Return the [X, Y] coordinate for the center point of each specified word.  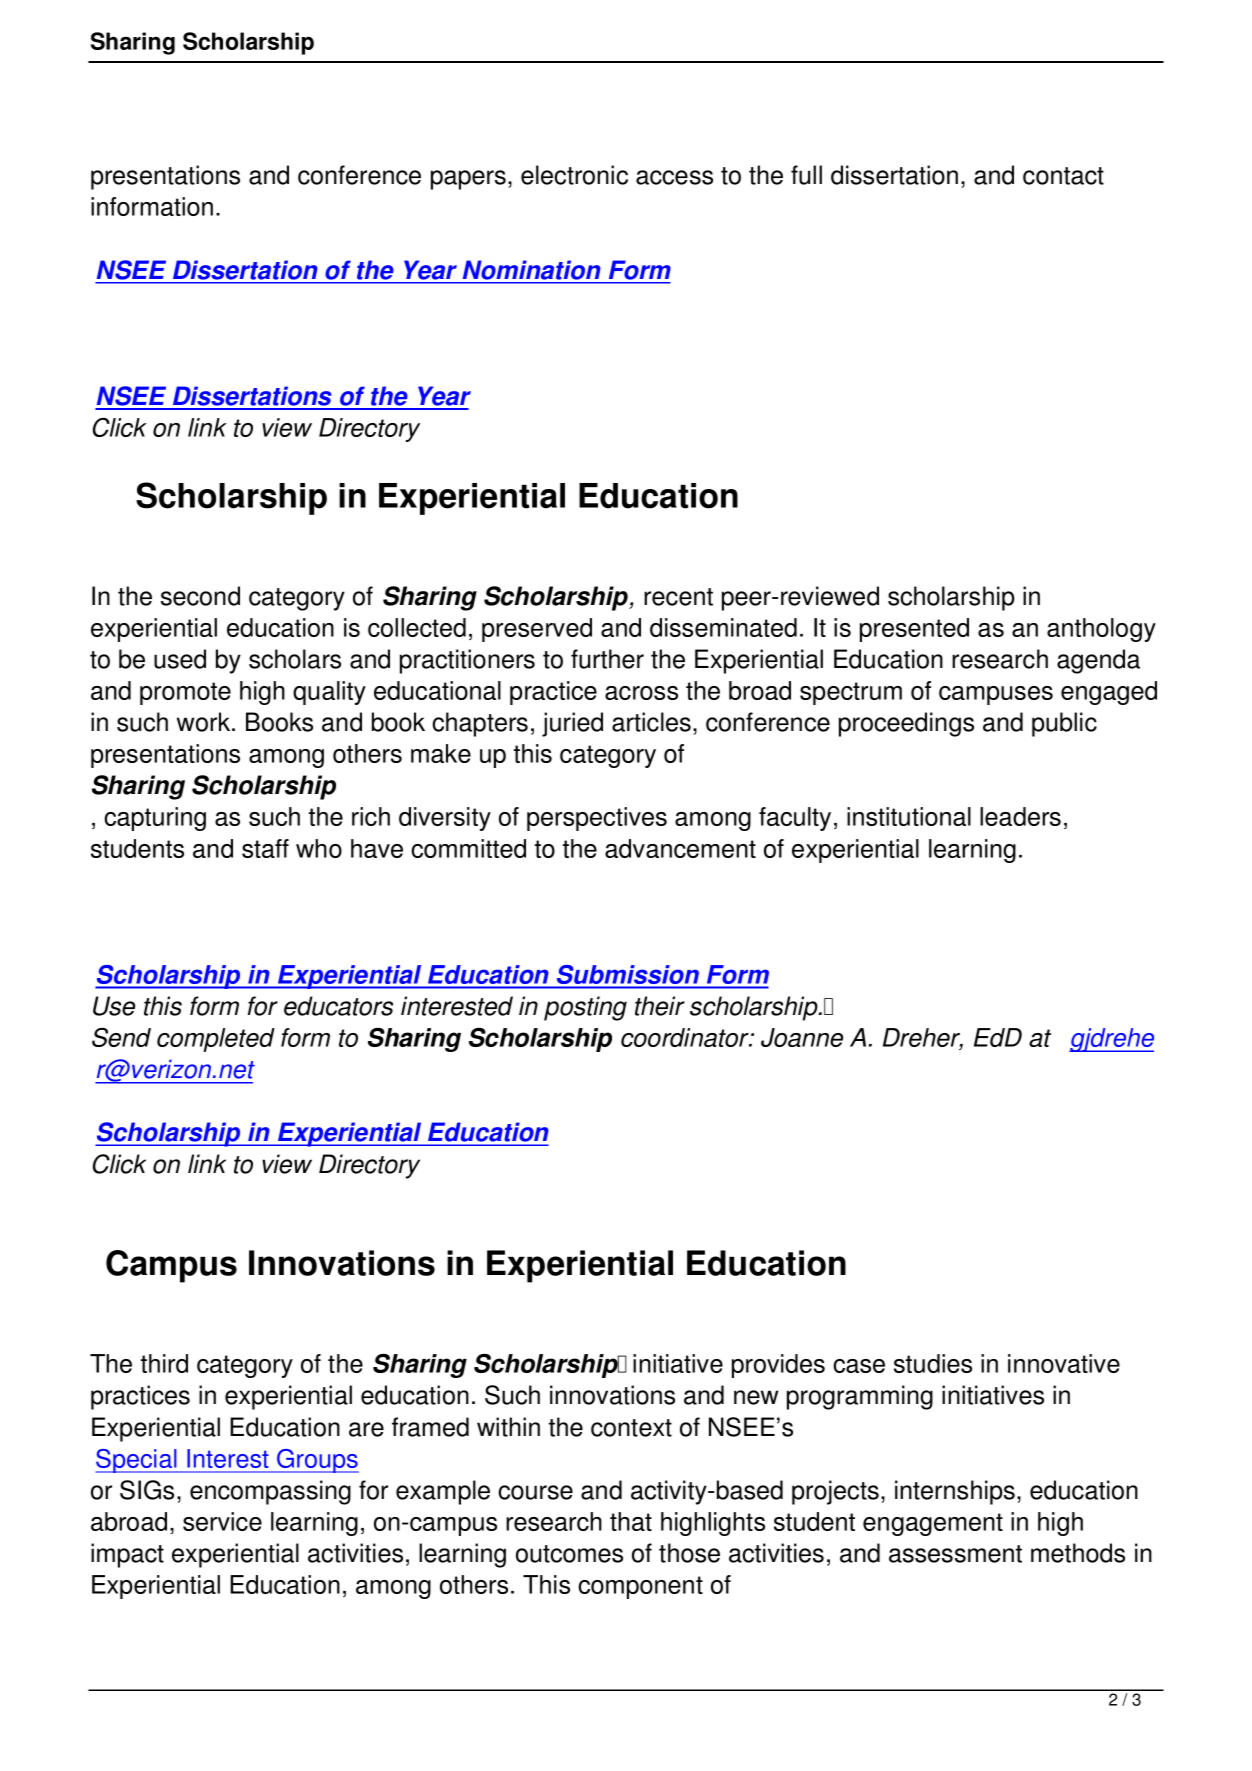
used [180, 659]
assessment [955, 1554]
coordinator [686, 1037]
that [631, 1521]
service [222, 1521]
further [607, 659]
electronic [574, 175]
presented [914, 630]
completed [216, 1040]
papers [468, 180]
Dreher [923, 1039]
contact [1063, 176]
